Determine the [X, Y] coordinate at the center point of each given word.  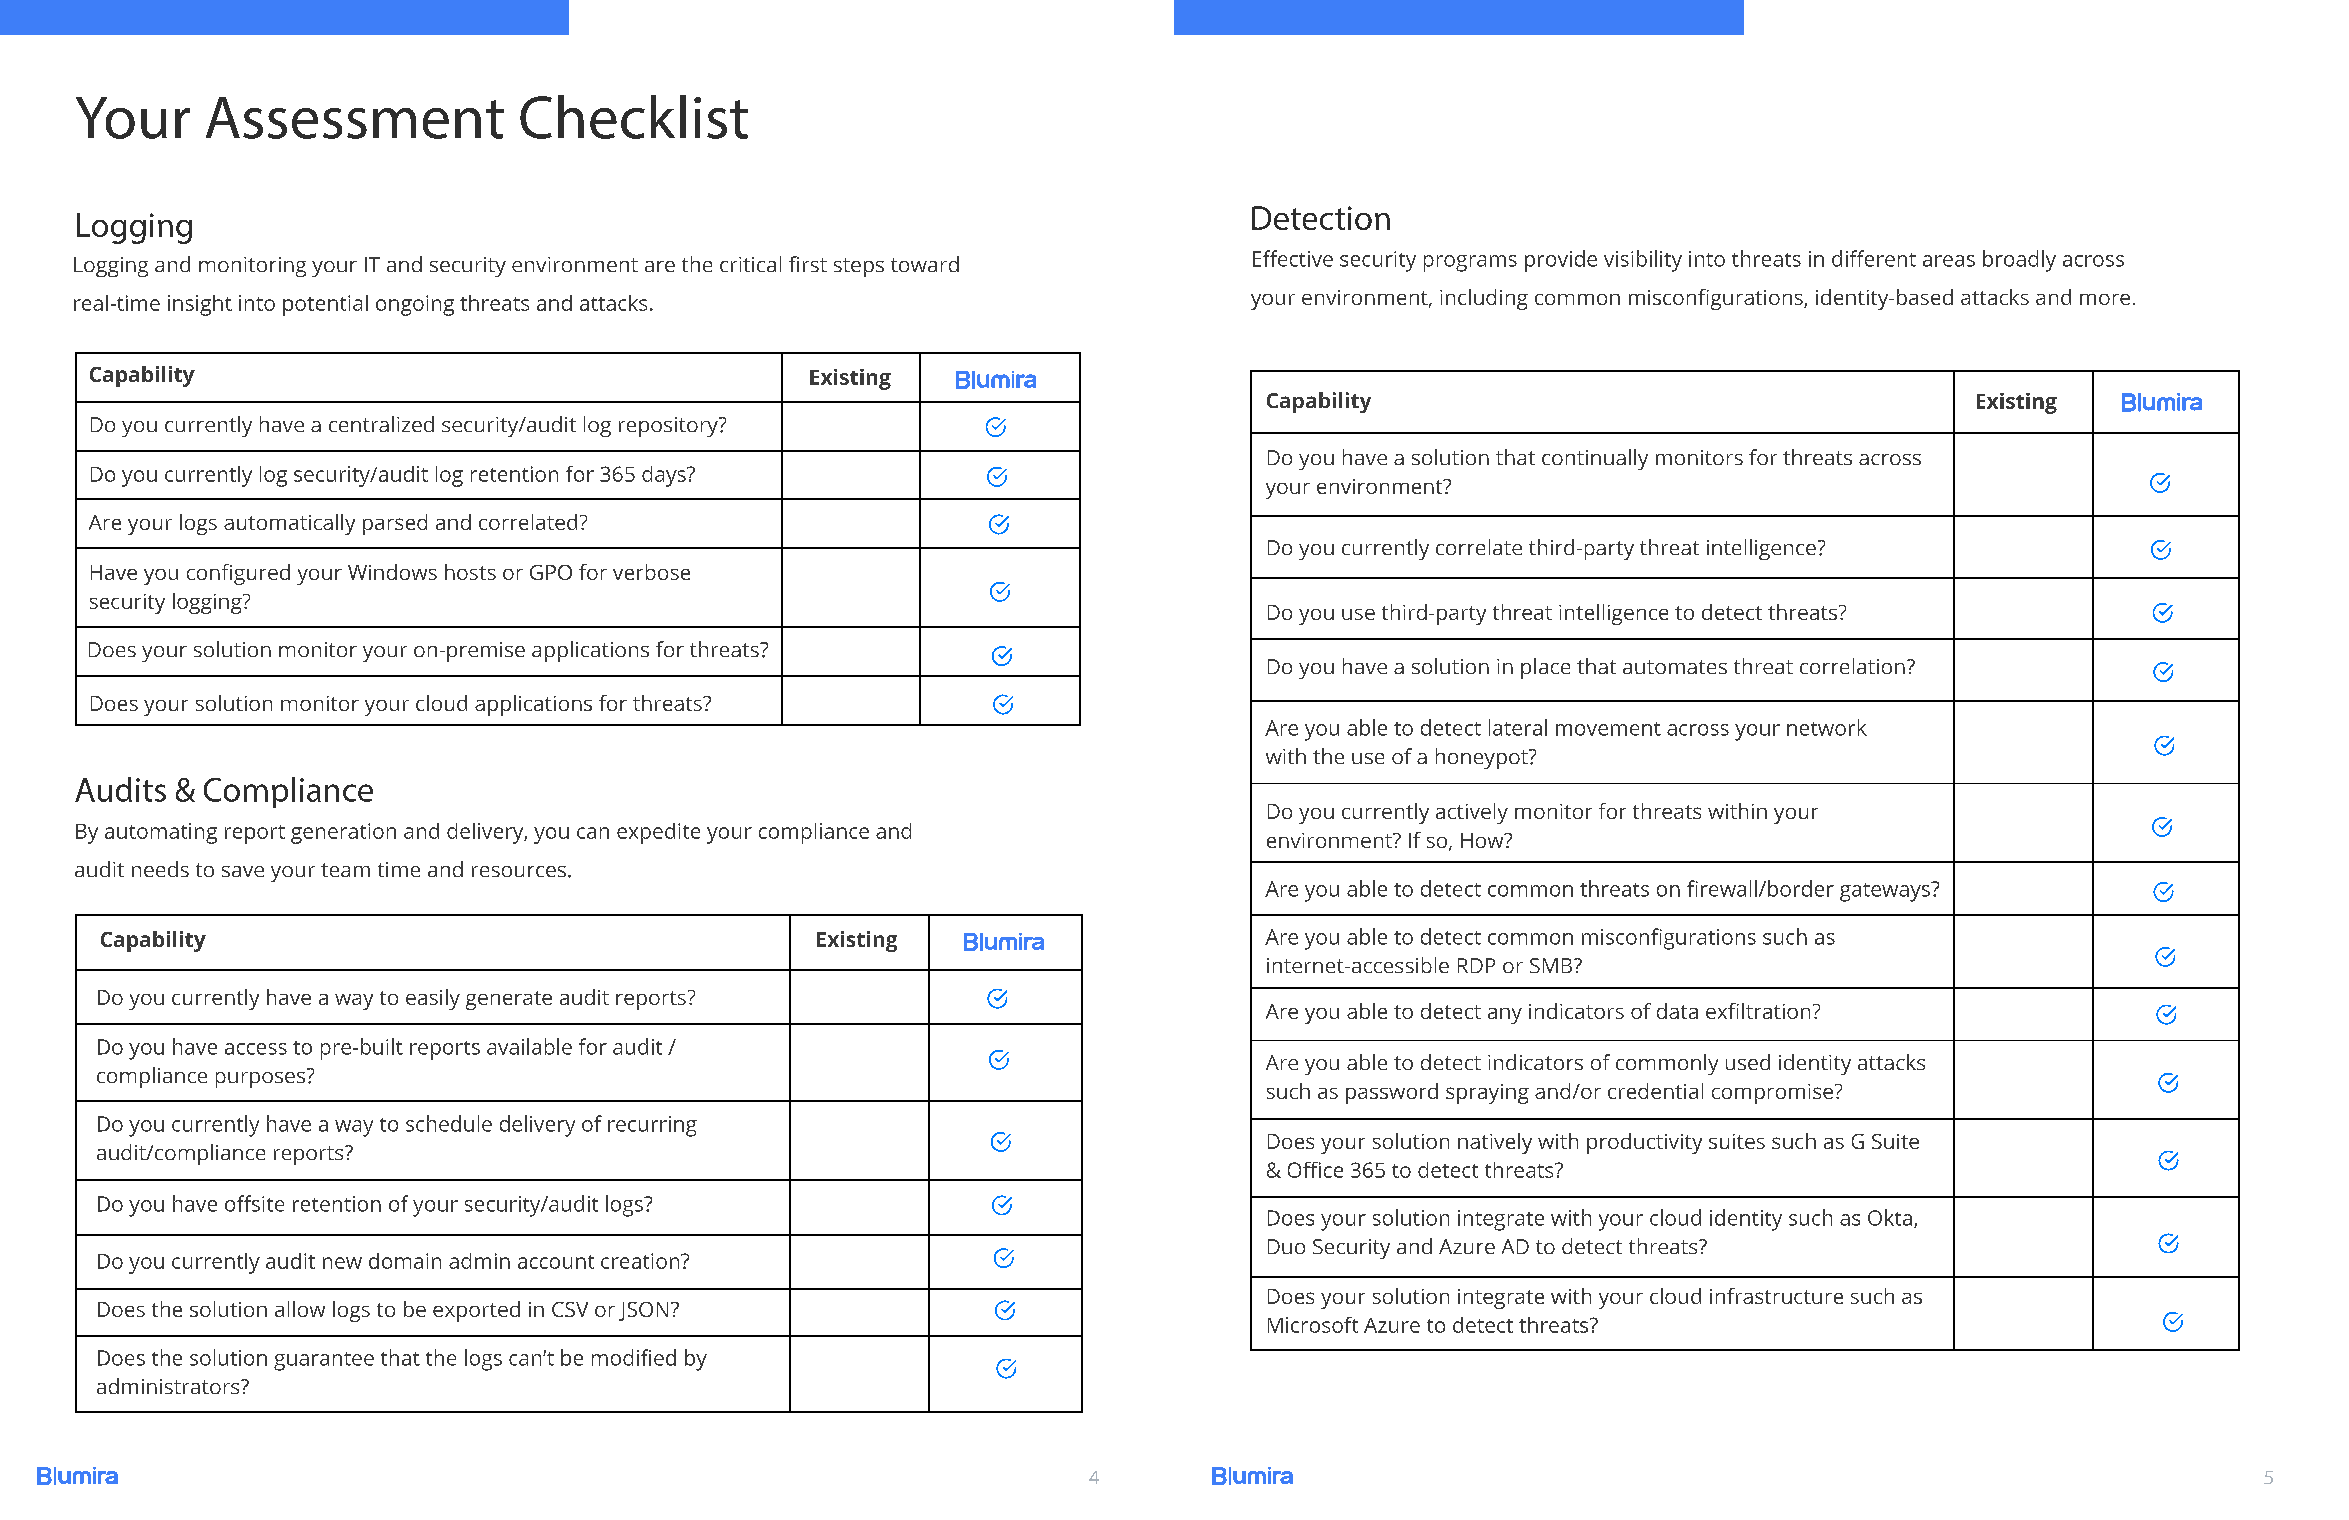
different [1874, 258]
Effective [1293, 258]
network [1827, 727]
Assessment [355, 118]
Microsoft [1313, 1325]
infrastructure [1776, 1296]
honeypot [1483, 758]
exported [476, 1311]
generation [343, 833]
